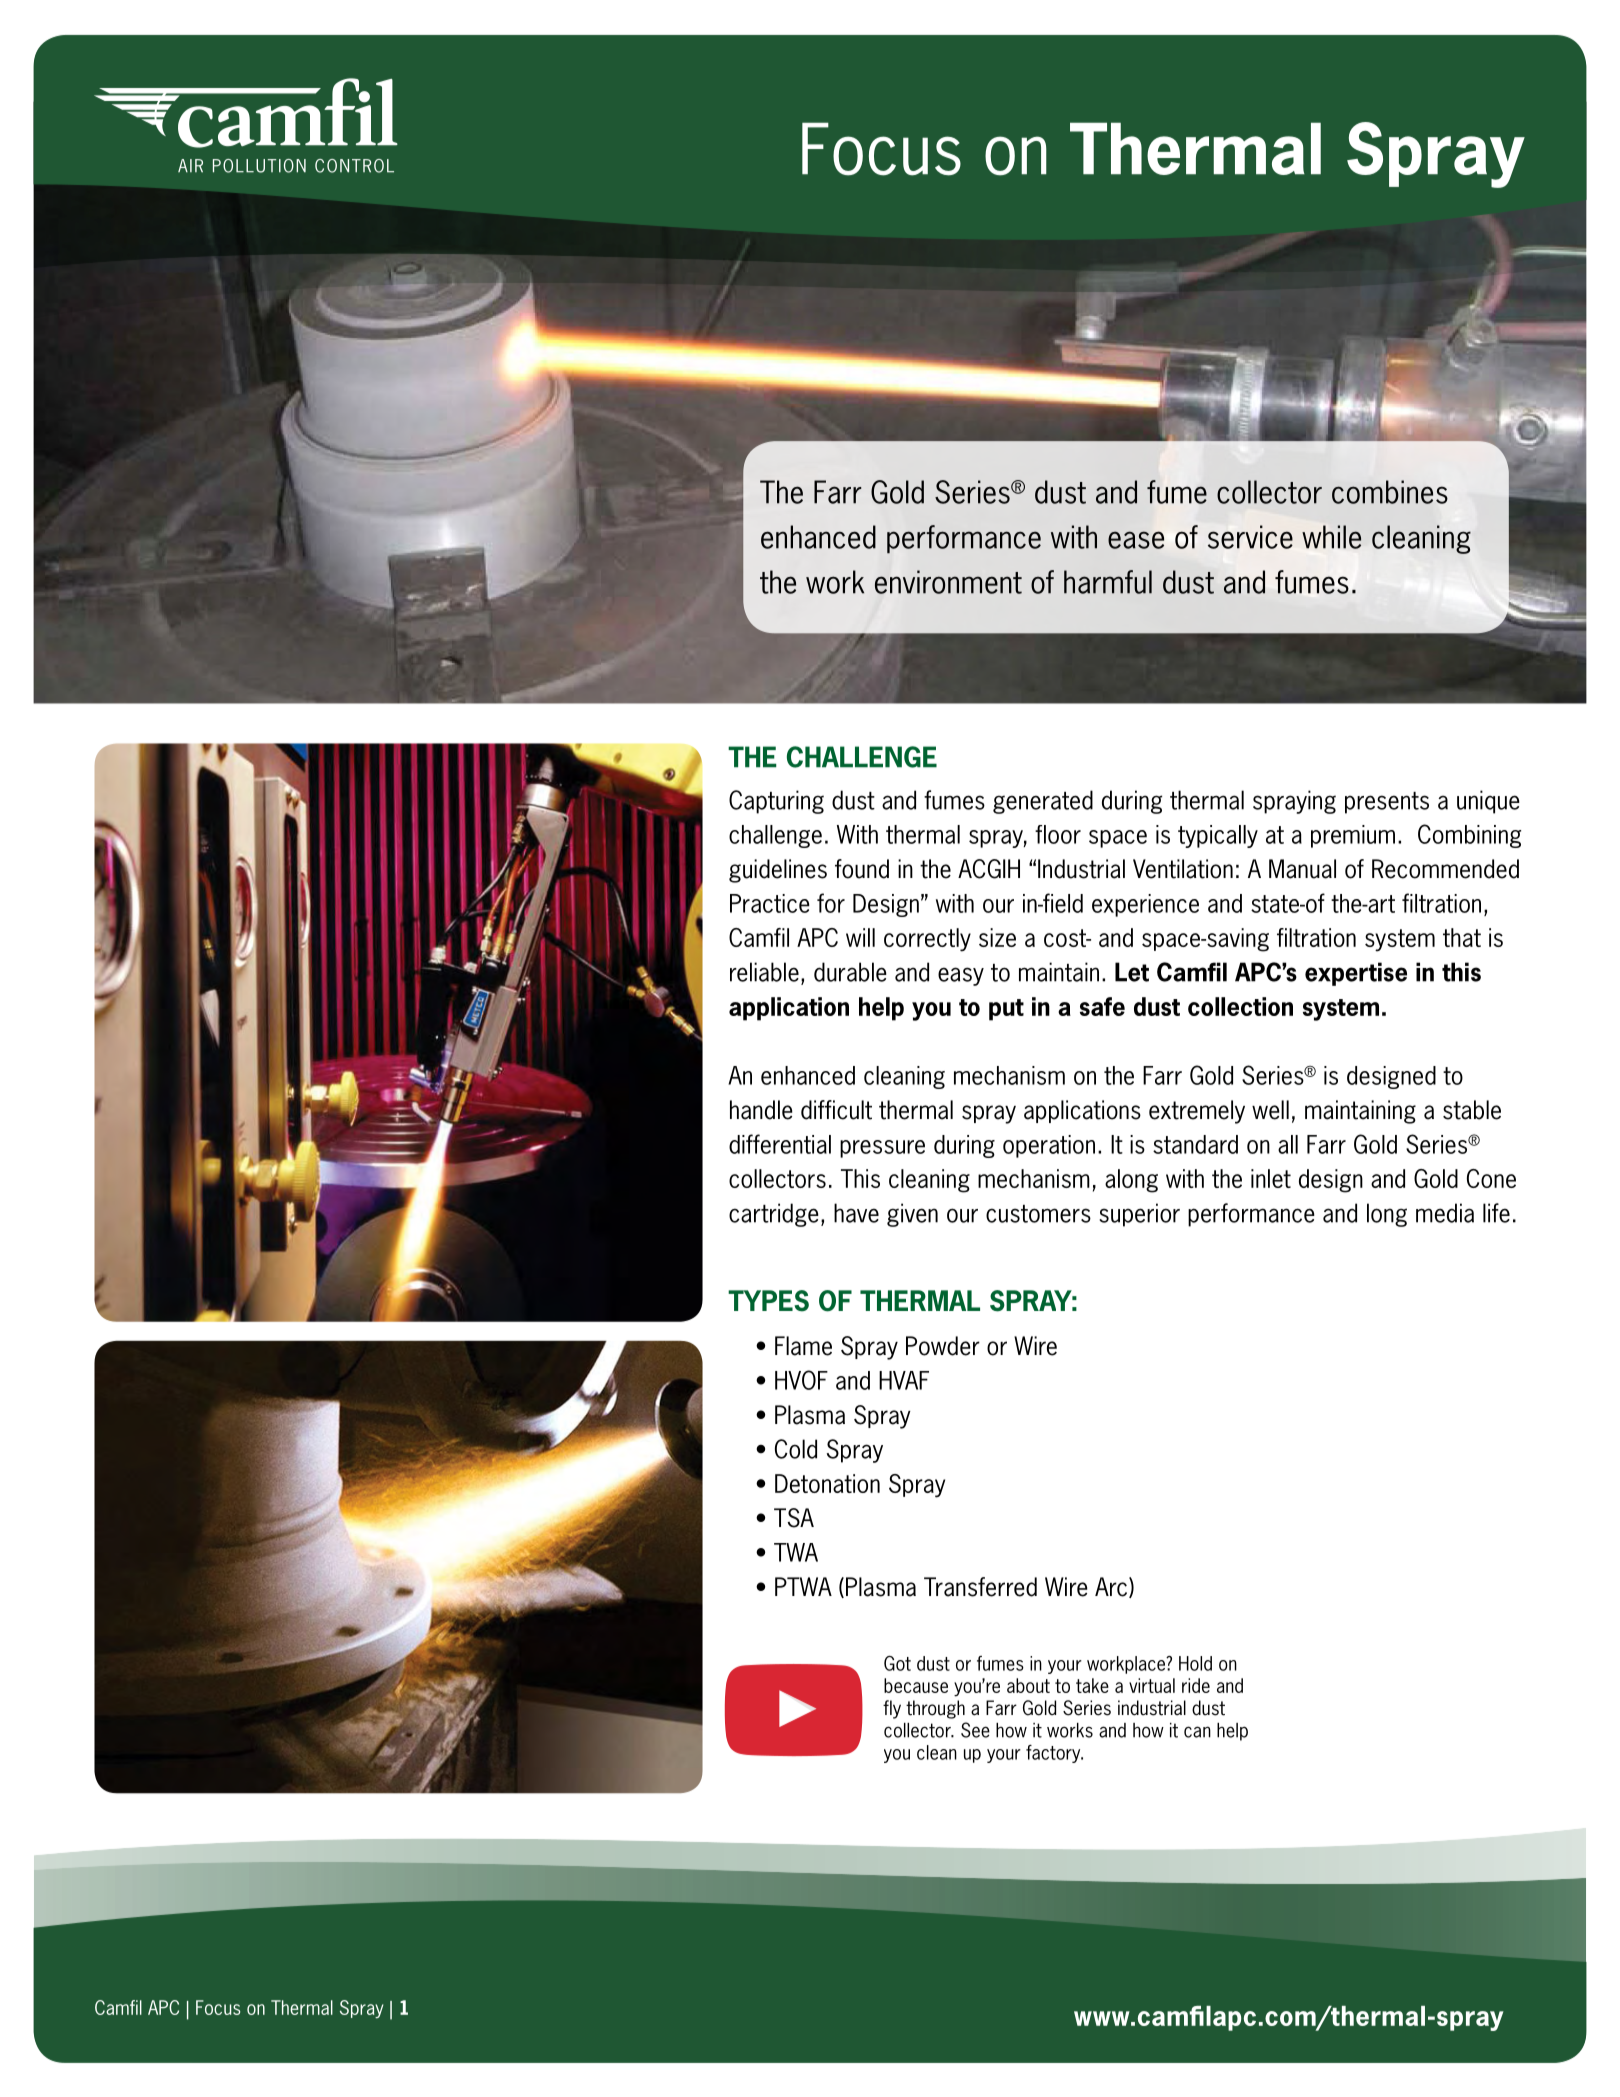 The image size is (1620, 2097). Describe the element at coordinates (1387, 803) in the screenshot. I see `presents` at that location.
